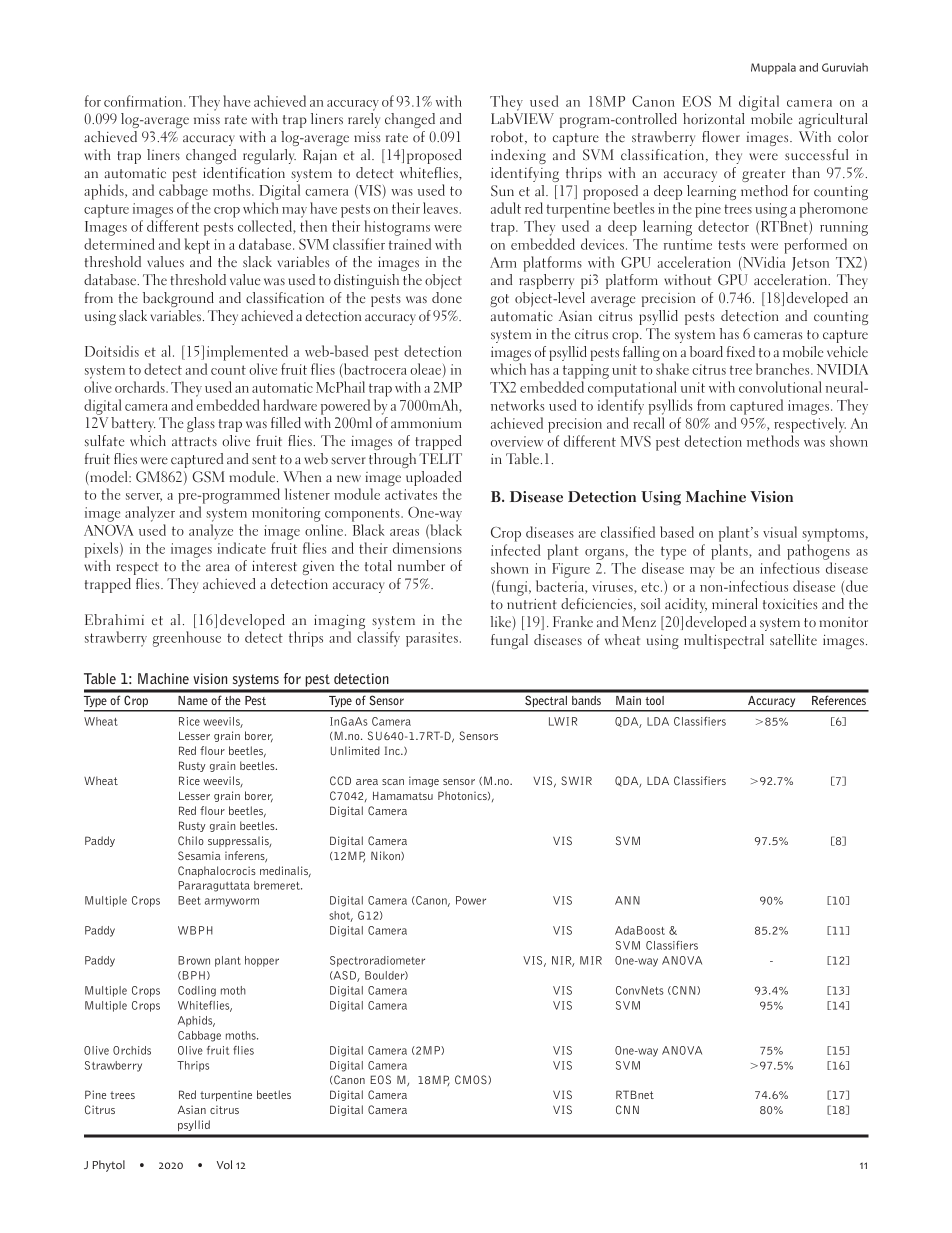 The width and height of the image is (952, 1233). Describe the element at coordinates (517, 441) in the image. I see `overview` at that location.
